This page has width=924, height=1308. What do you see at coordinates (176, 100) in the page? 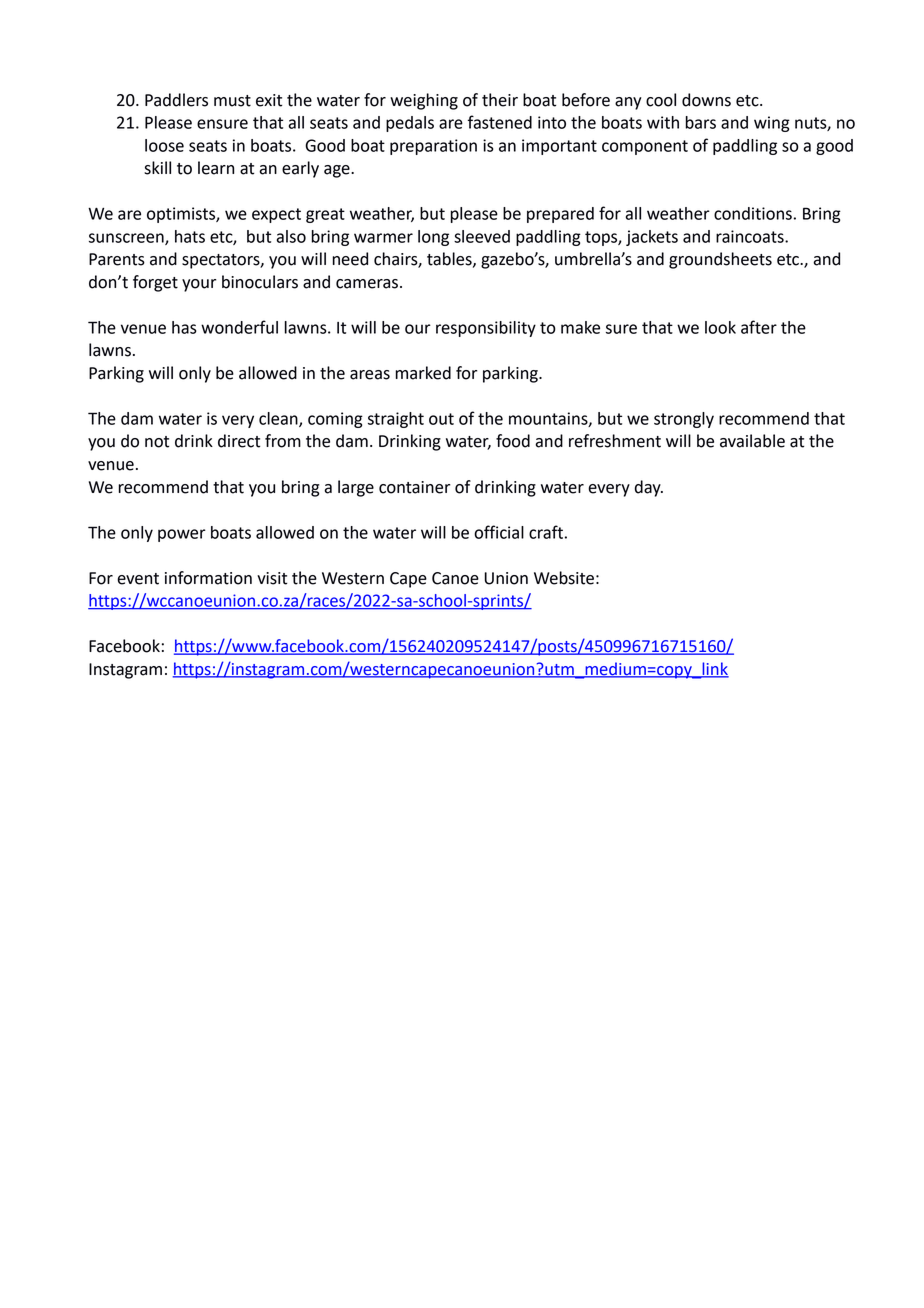
I see `Paddlers` at bounding box center [176, 100].
